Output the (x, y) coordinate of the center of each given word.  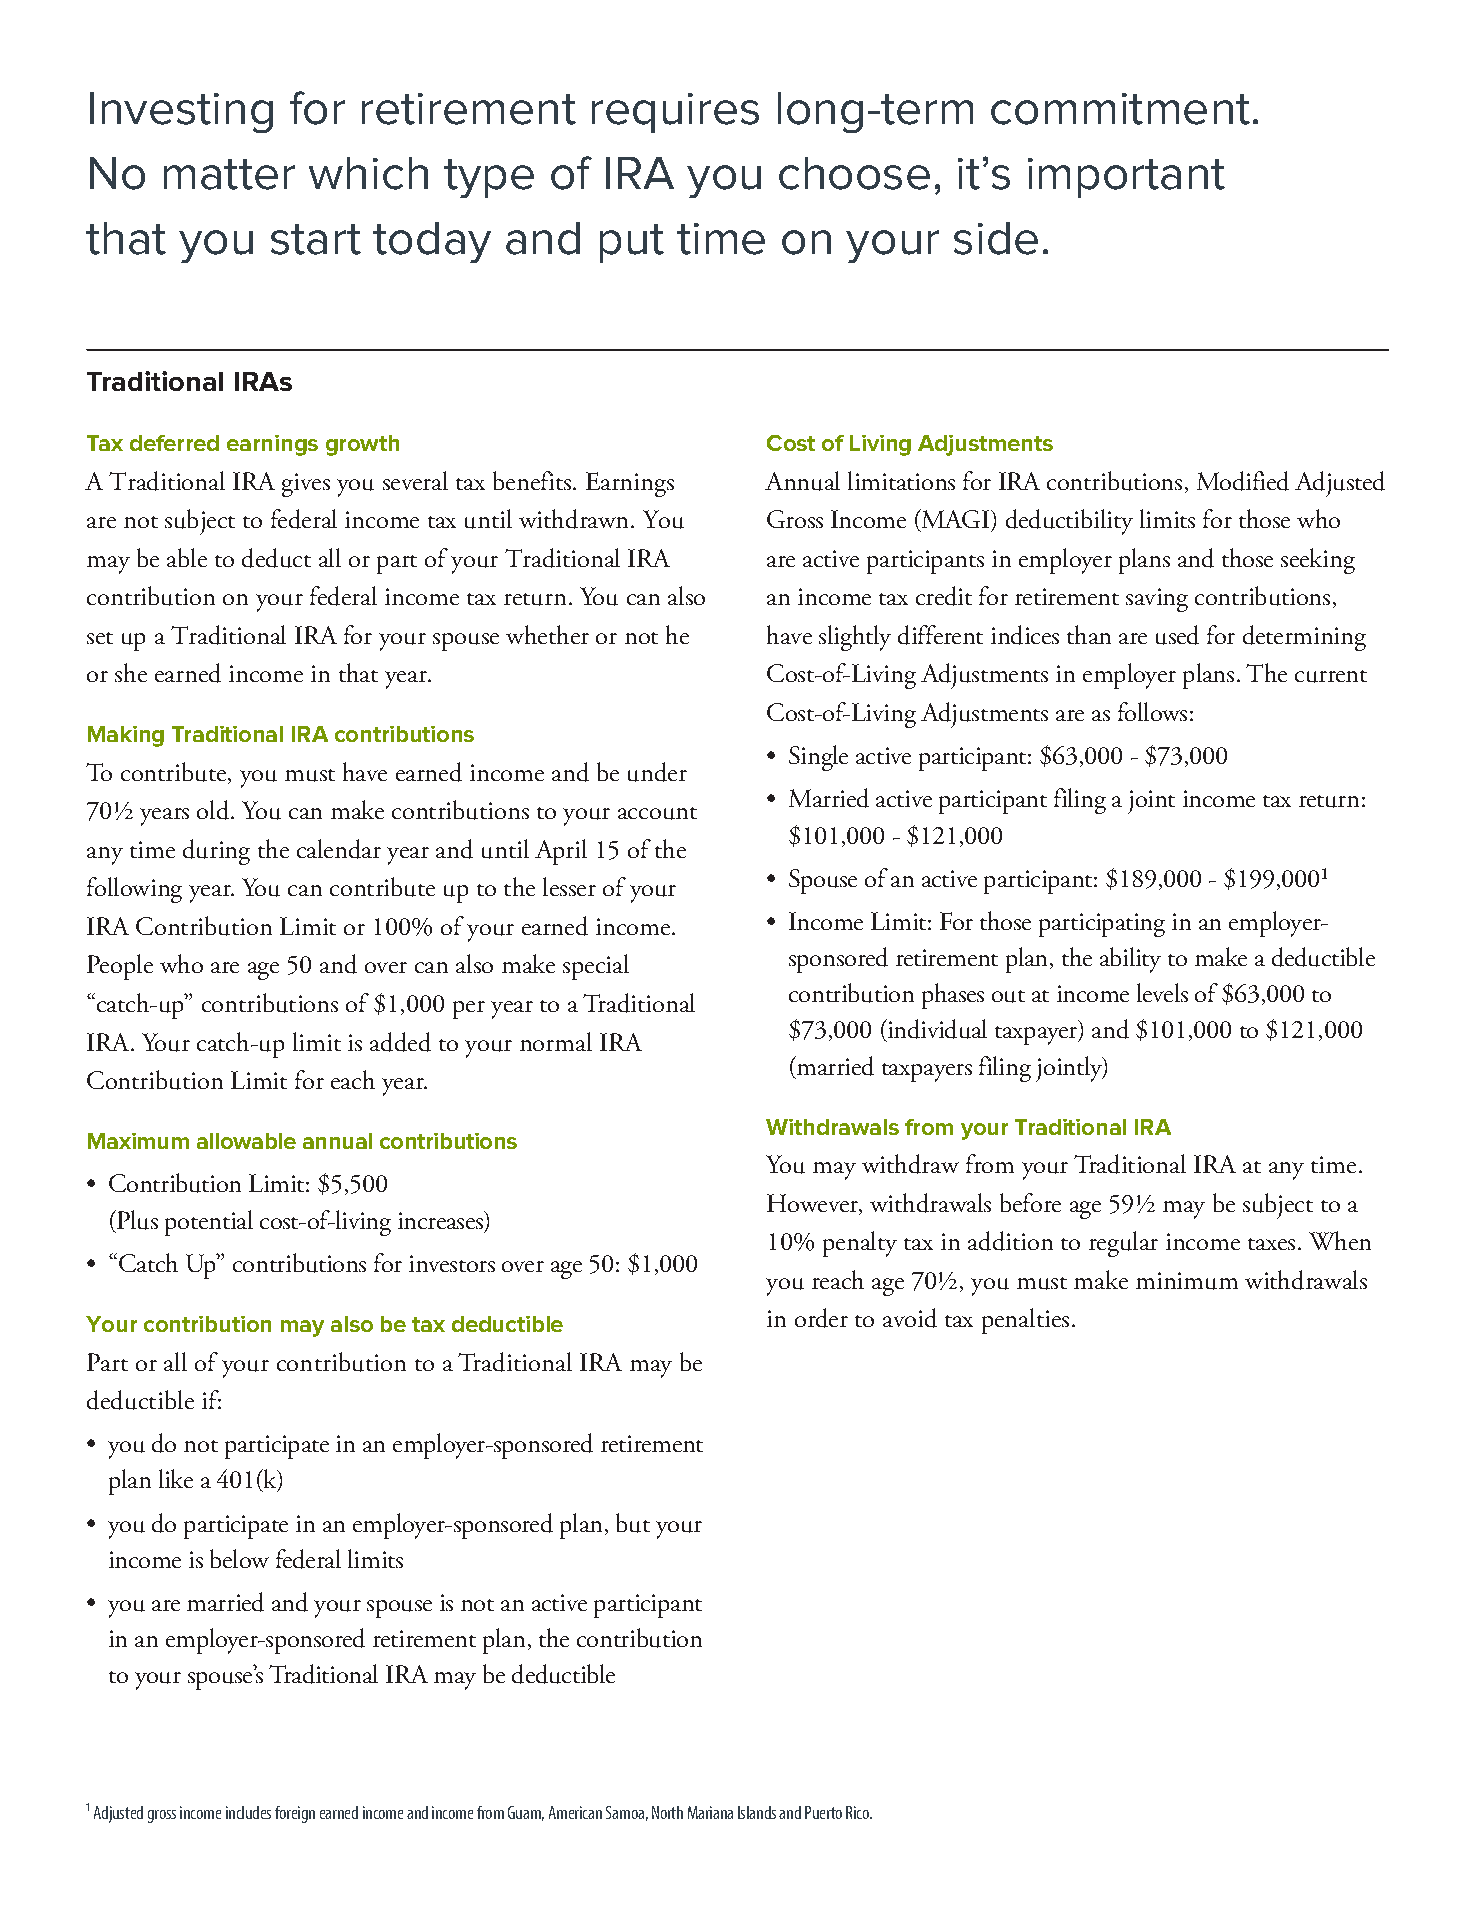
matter (229, 174)
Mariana (710, 1812)
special (596, 967)
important (1126, 178)
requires (675, 113)
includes (248, 1812)
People (120, 967)
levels (1162, 992)
